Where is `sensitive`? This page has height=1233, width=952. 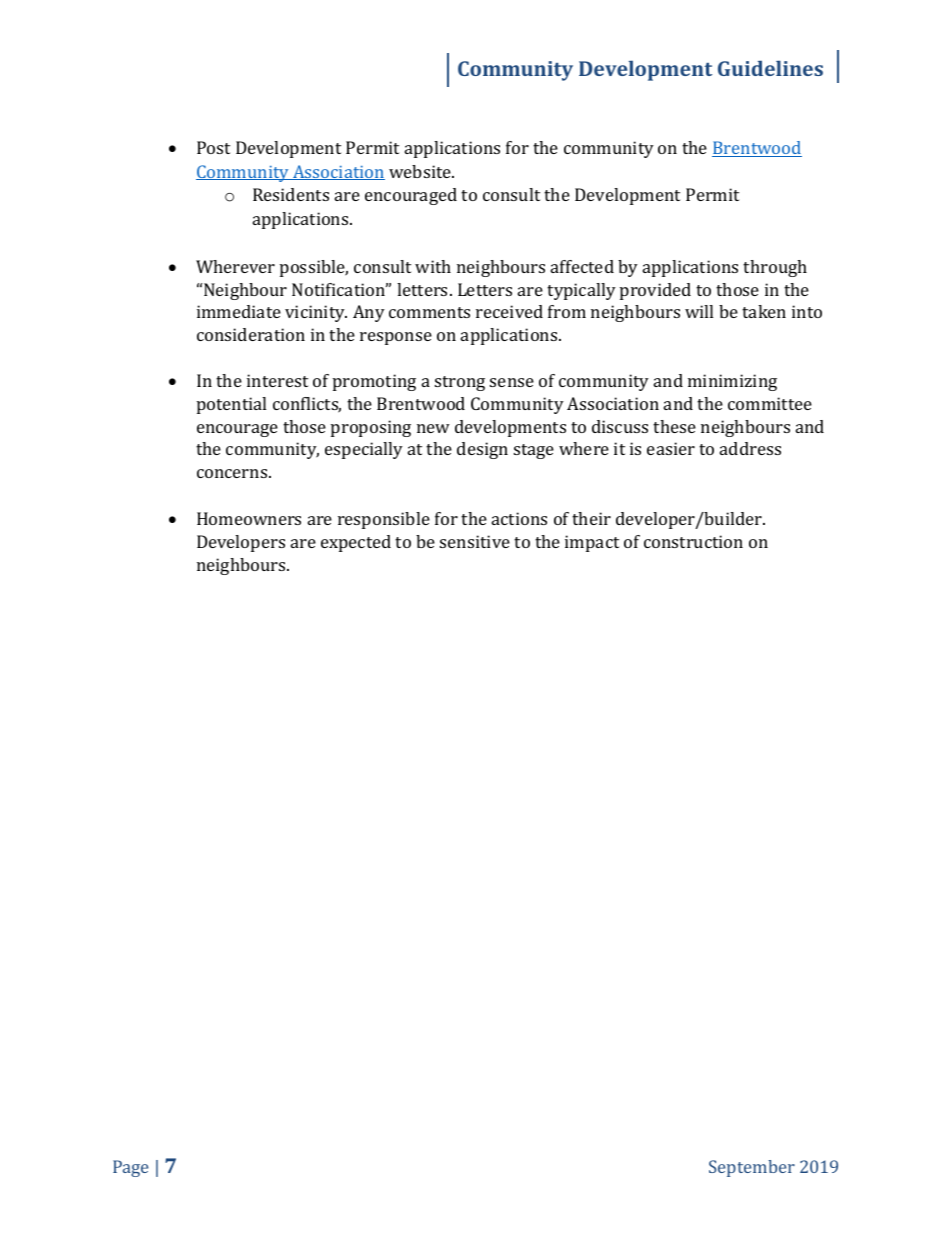 sensitive is located at coordinates (475, 541).
